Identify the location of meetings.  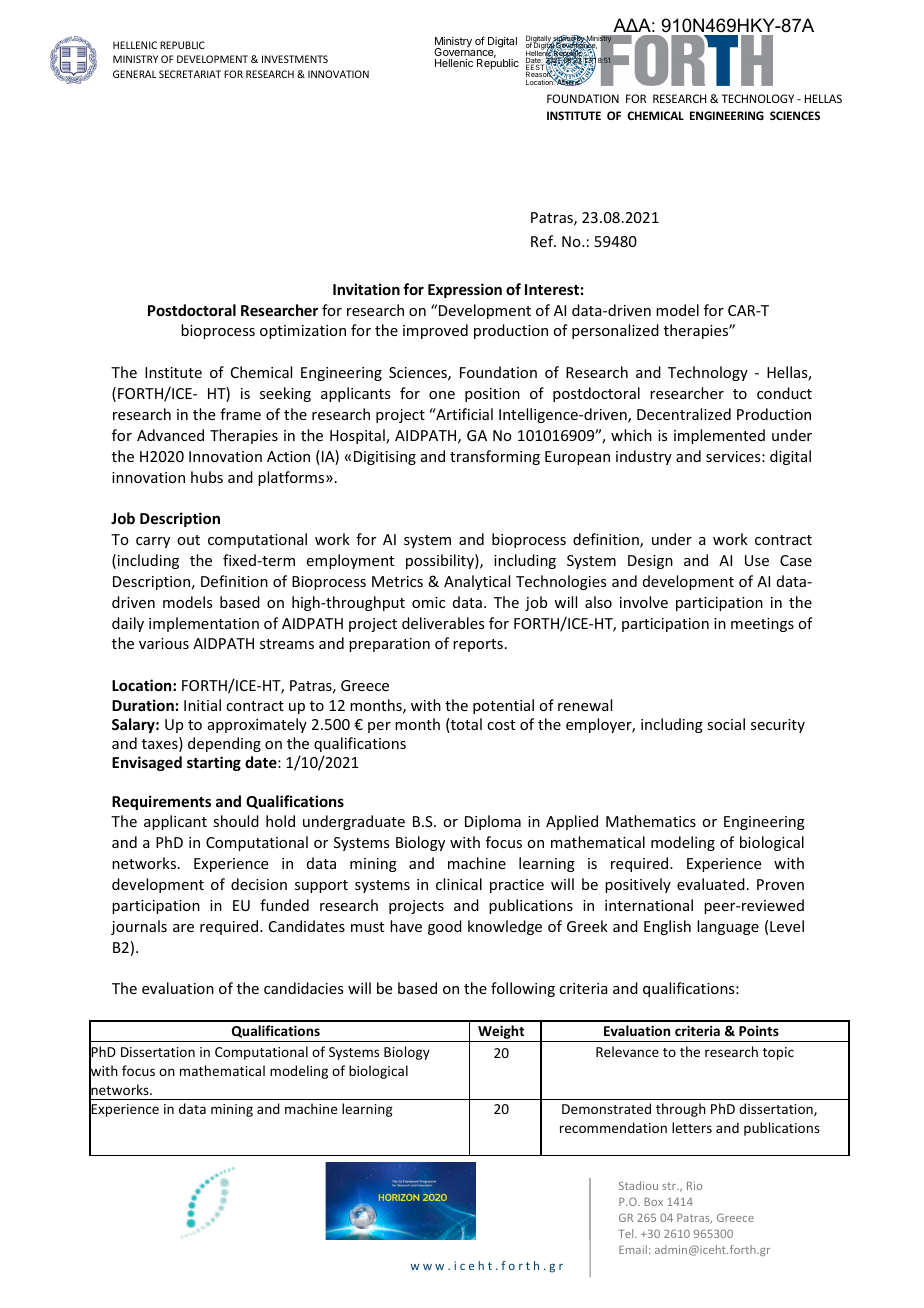
(762, 625).
